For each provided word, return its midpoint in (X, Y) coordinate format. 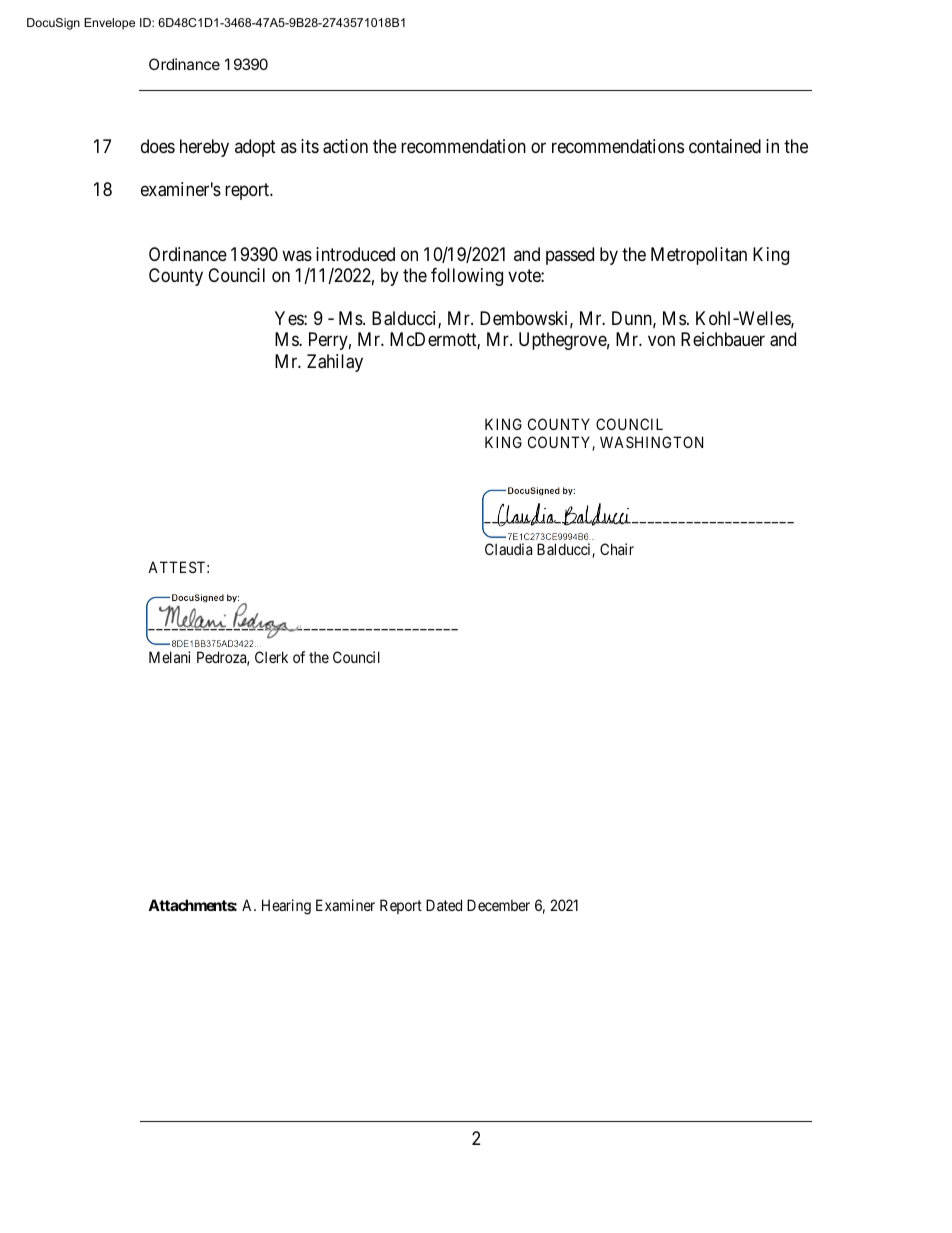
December (498, 905)
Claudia (508, 549)
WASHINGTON (651, 442)
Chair (617, 549)
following (467, 277)
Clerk (271, 657)
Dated (444, 905)
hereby (204, 148)
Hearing (286, 907)
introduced (355, 254)
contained (725, 146)
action (345, 146)
